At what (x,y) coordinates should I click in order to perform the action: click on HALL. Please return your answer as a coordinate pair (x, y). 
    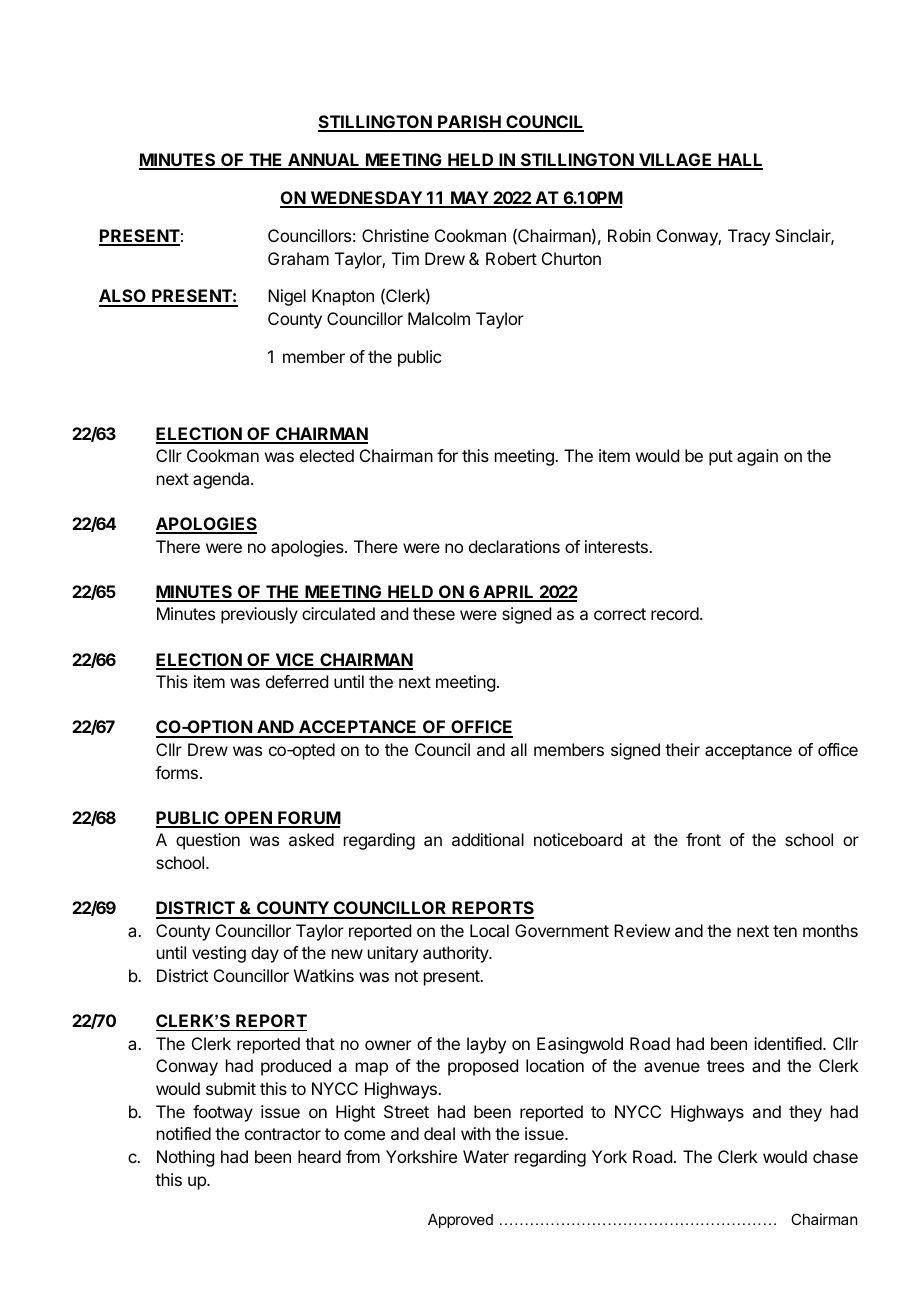
    Looking at the image, I should click on (739, 161).
